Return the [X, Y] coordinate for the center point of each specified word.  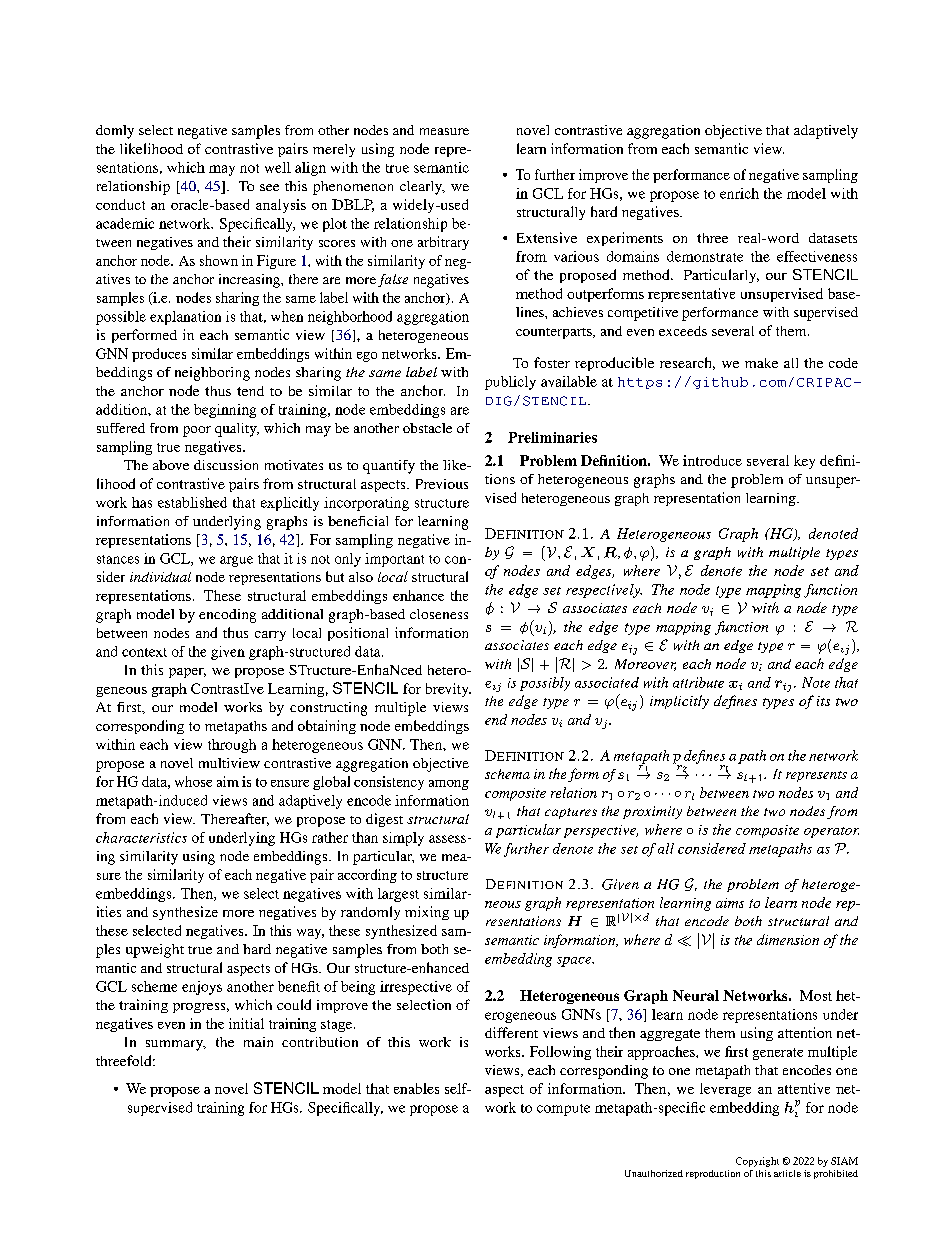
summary [176, 1045]
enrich [739, 193]
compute [563, 1110]
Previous [442, 484]
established [192, 502]
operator [831, 832]
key [804, 462]
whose [193, 781]
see [269, 187]
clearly [422, 188]
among [449, 785]
